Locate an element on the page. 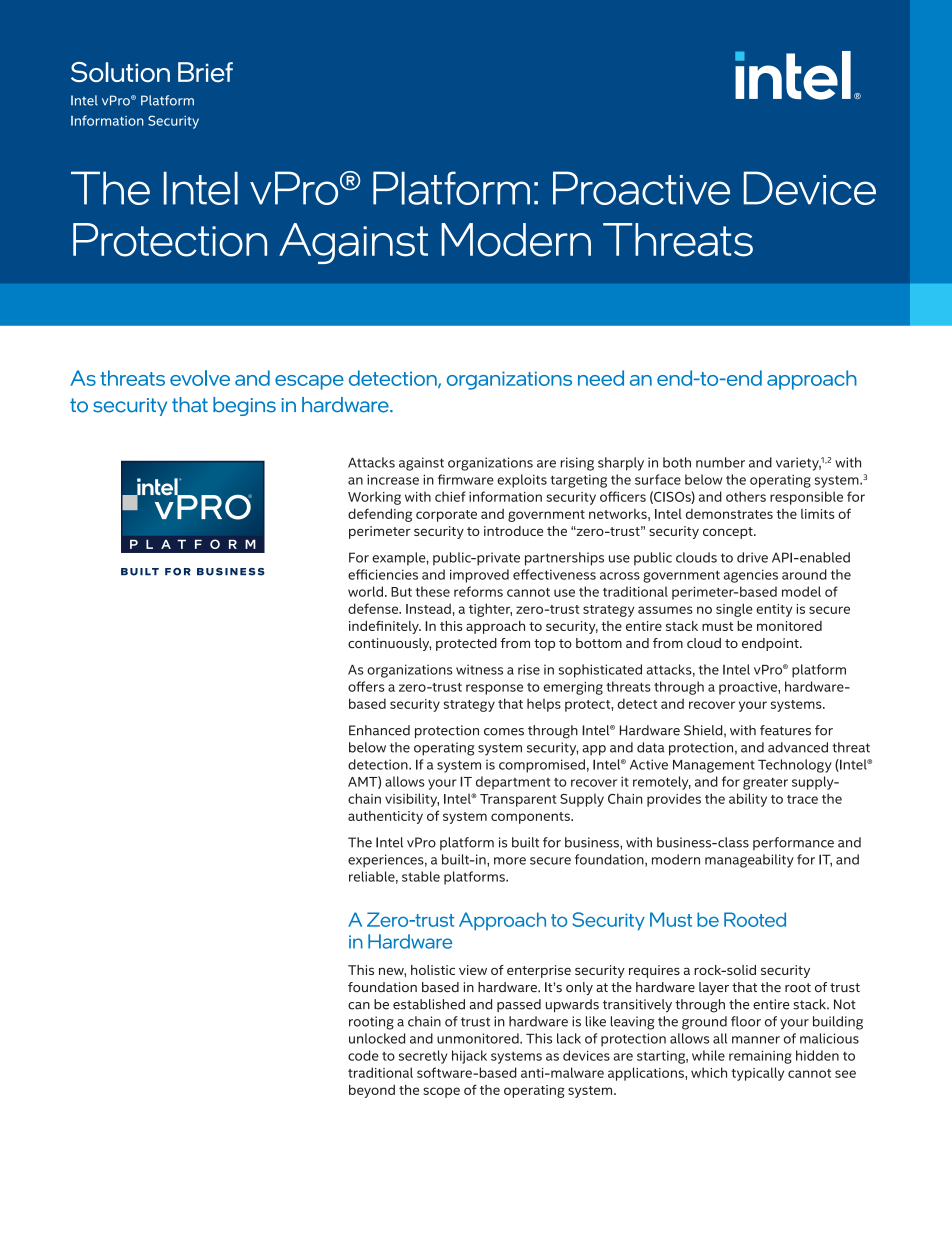 The width and height of the image is (952, 1233). features is located at coordinates (785, 730).
